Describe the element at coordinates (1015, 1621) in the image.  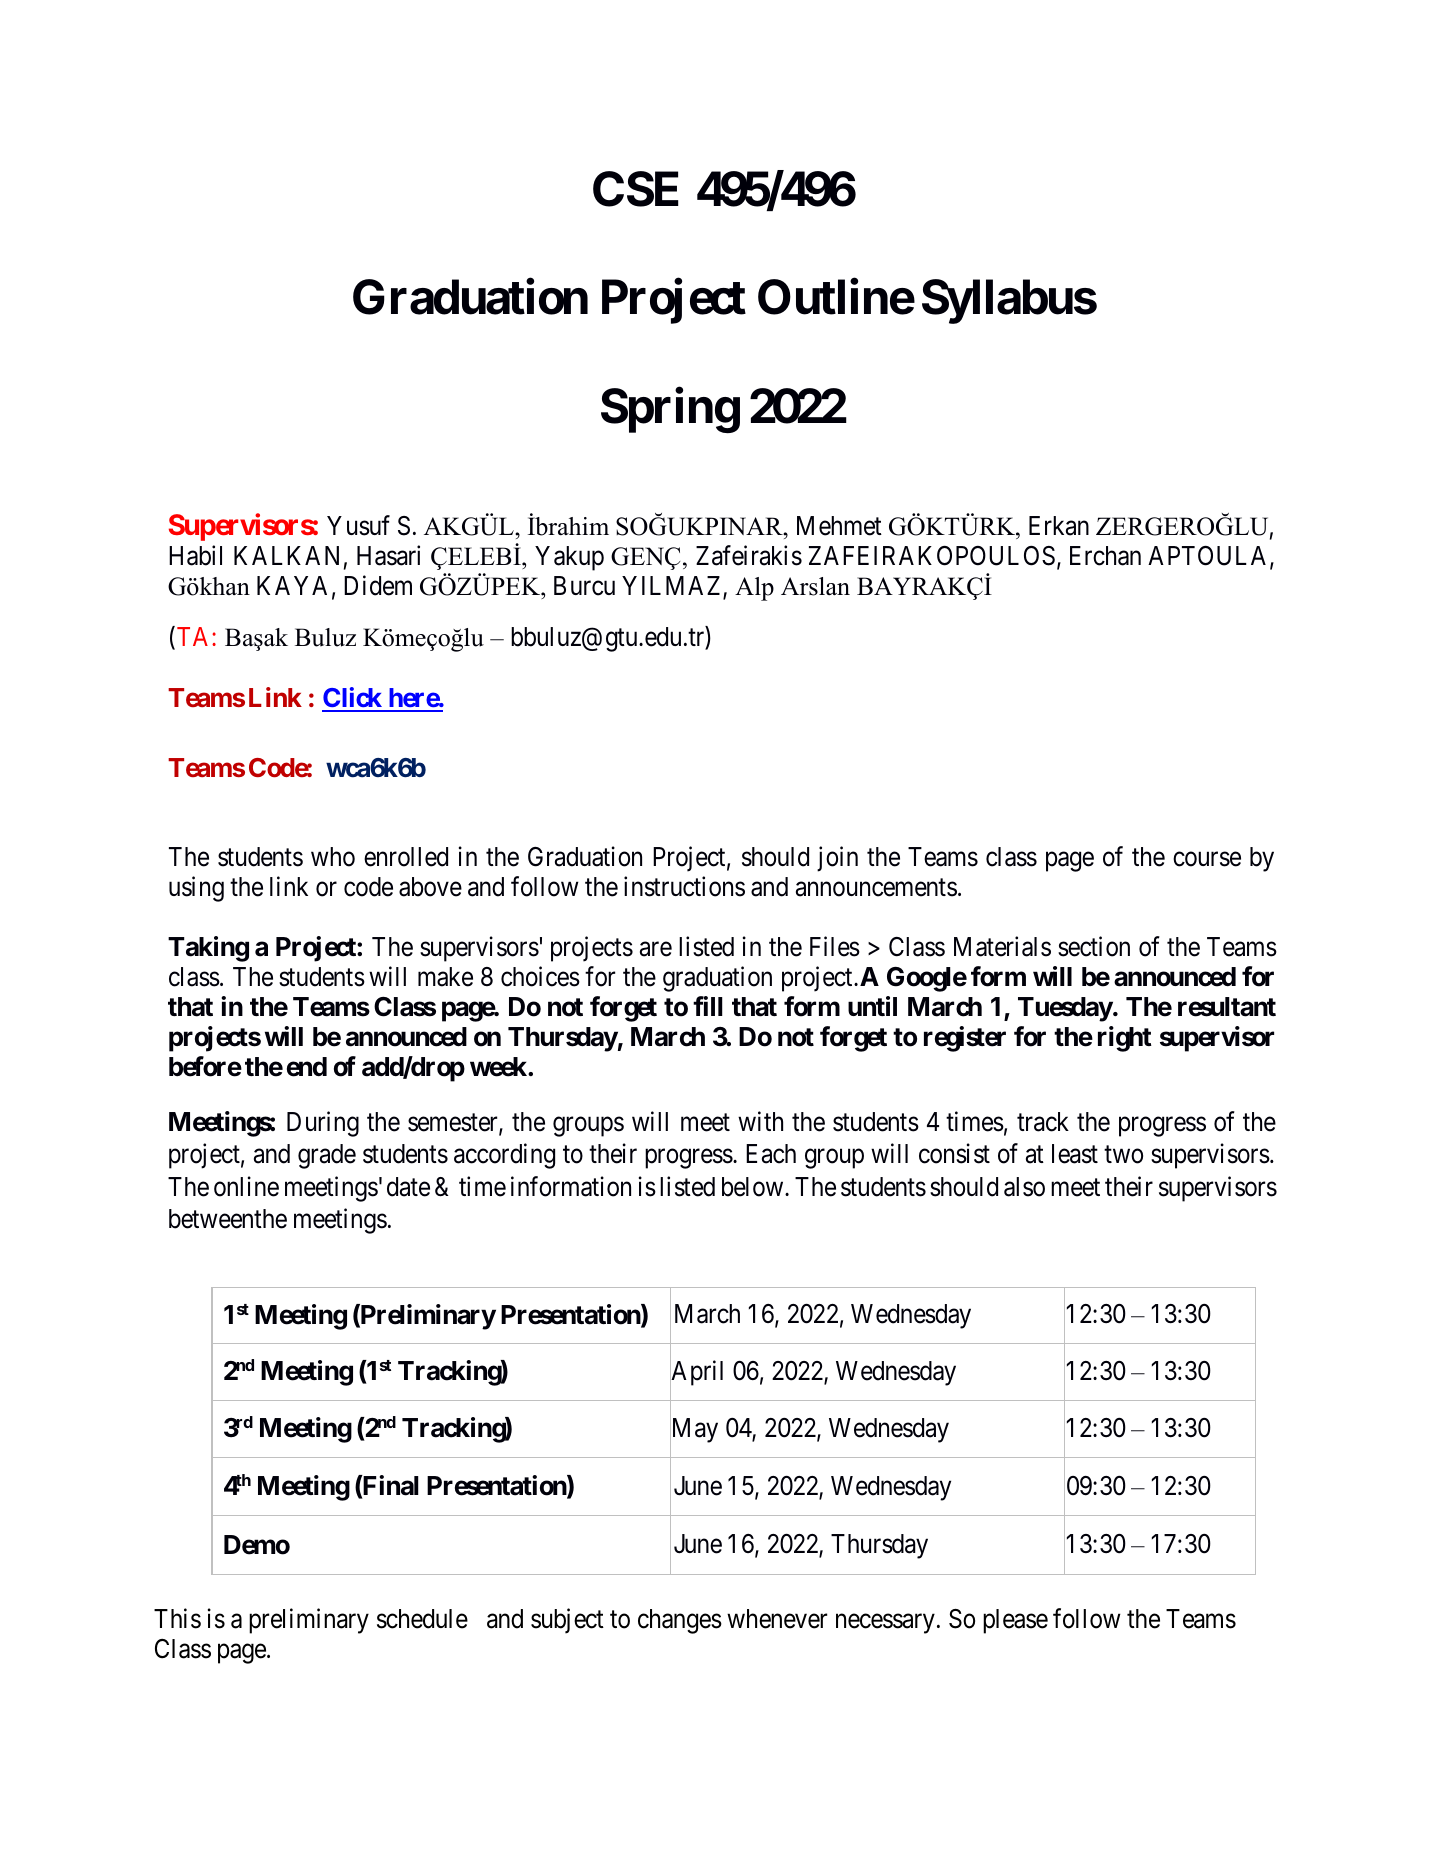
I see `please` at that location.
